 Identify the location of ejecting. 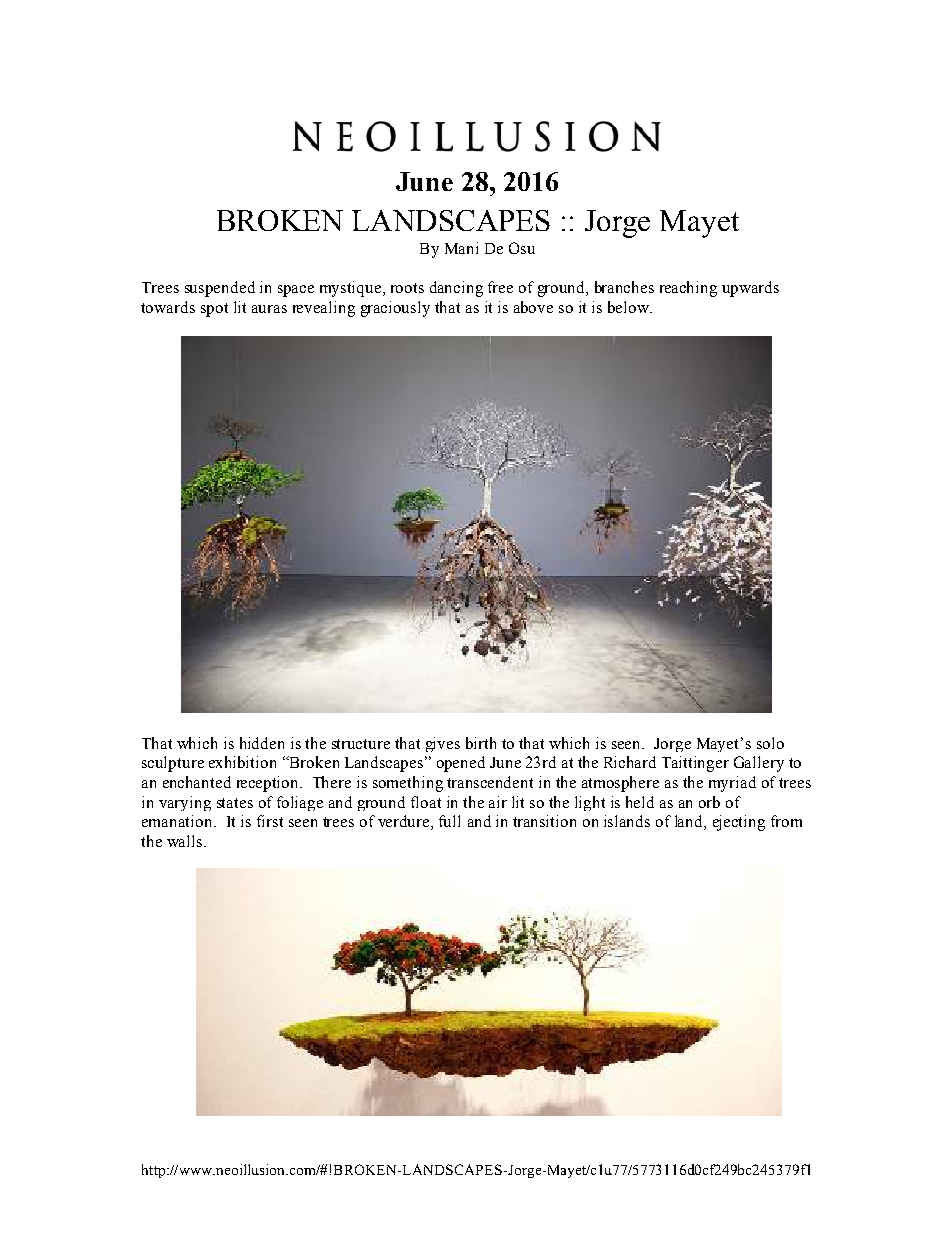
(739, 823).
